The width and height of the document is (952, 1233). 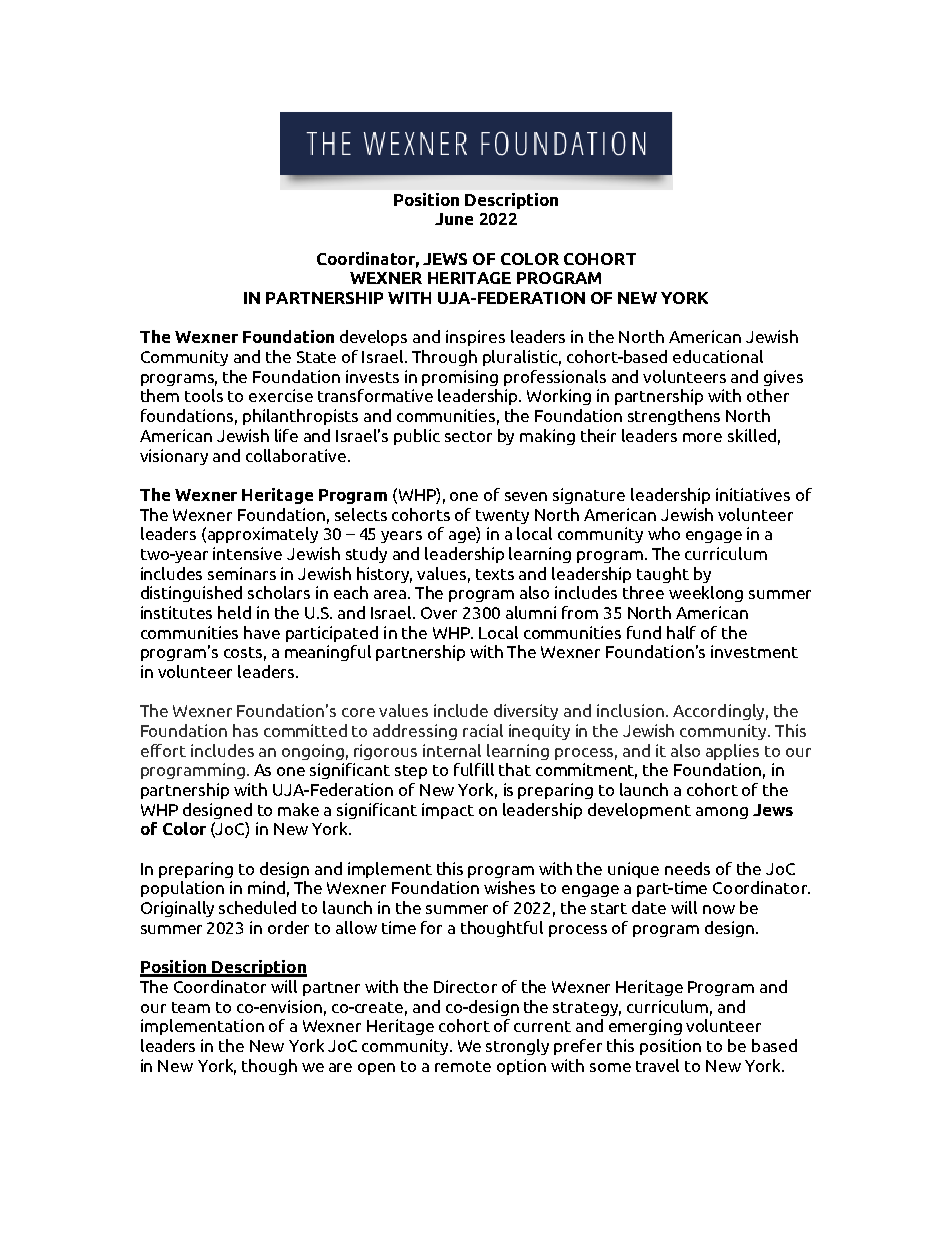 What do you see at coordinates (286, 435) in the document?
I see `life` at bounding box center [286, 435].
